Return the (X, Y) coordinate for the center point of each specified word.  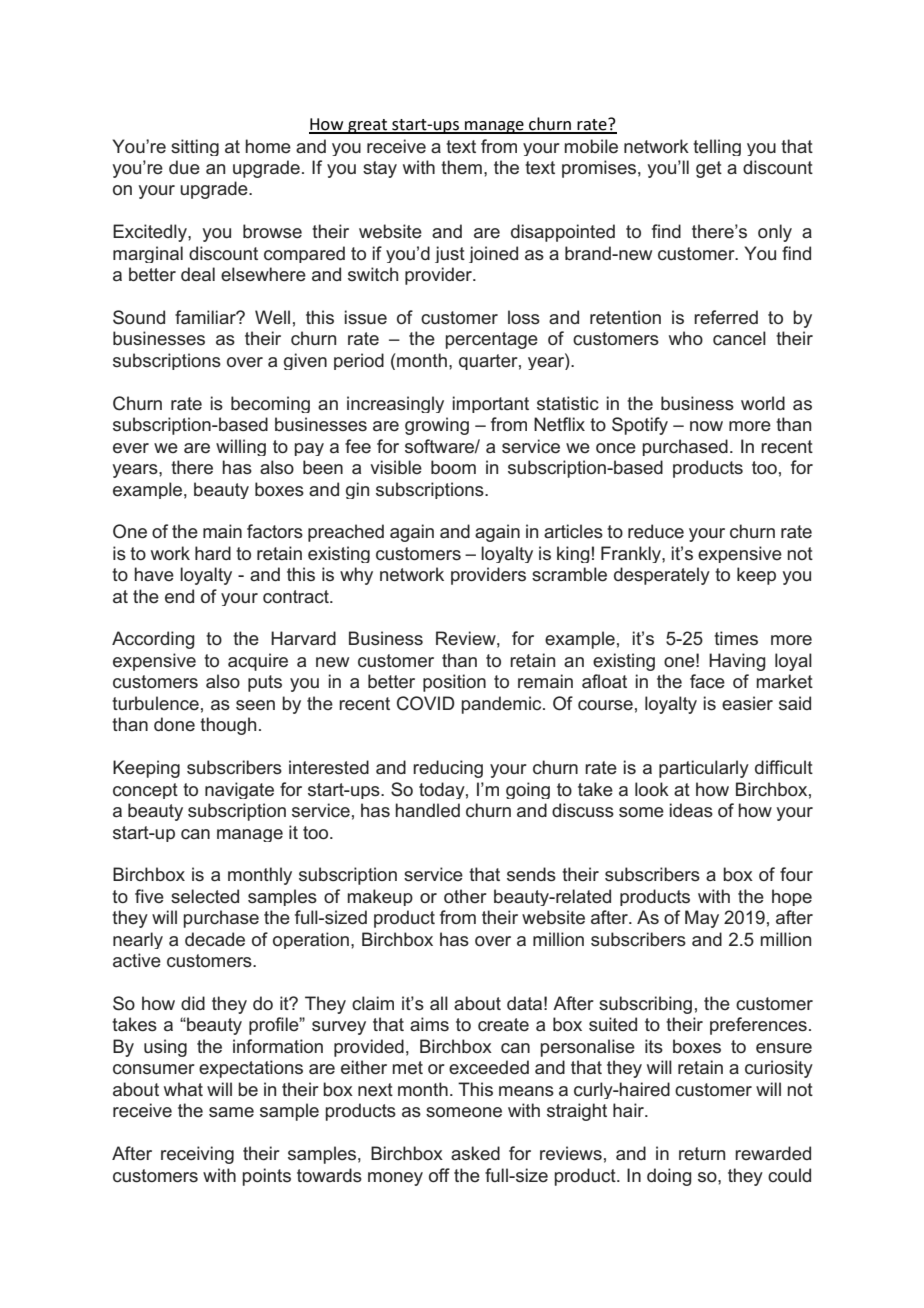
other (465, 896)
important (491, 404)
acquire (258, 662)
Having (737, 662)
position (454, 683)
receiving (197, 1155)
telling (717, 147)
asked (475, 1153)
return (702, 1154)
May (702, 919)
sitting (195, 147)
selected (205, 896)
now (706, 426)
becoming (270, 404)
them (461, 167)
